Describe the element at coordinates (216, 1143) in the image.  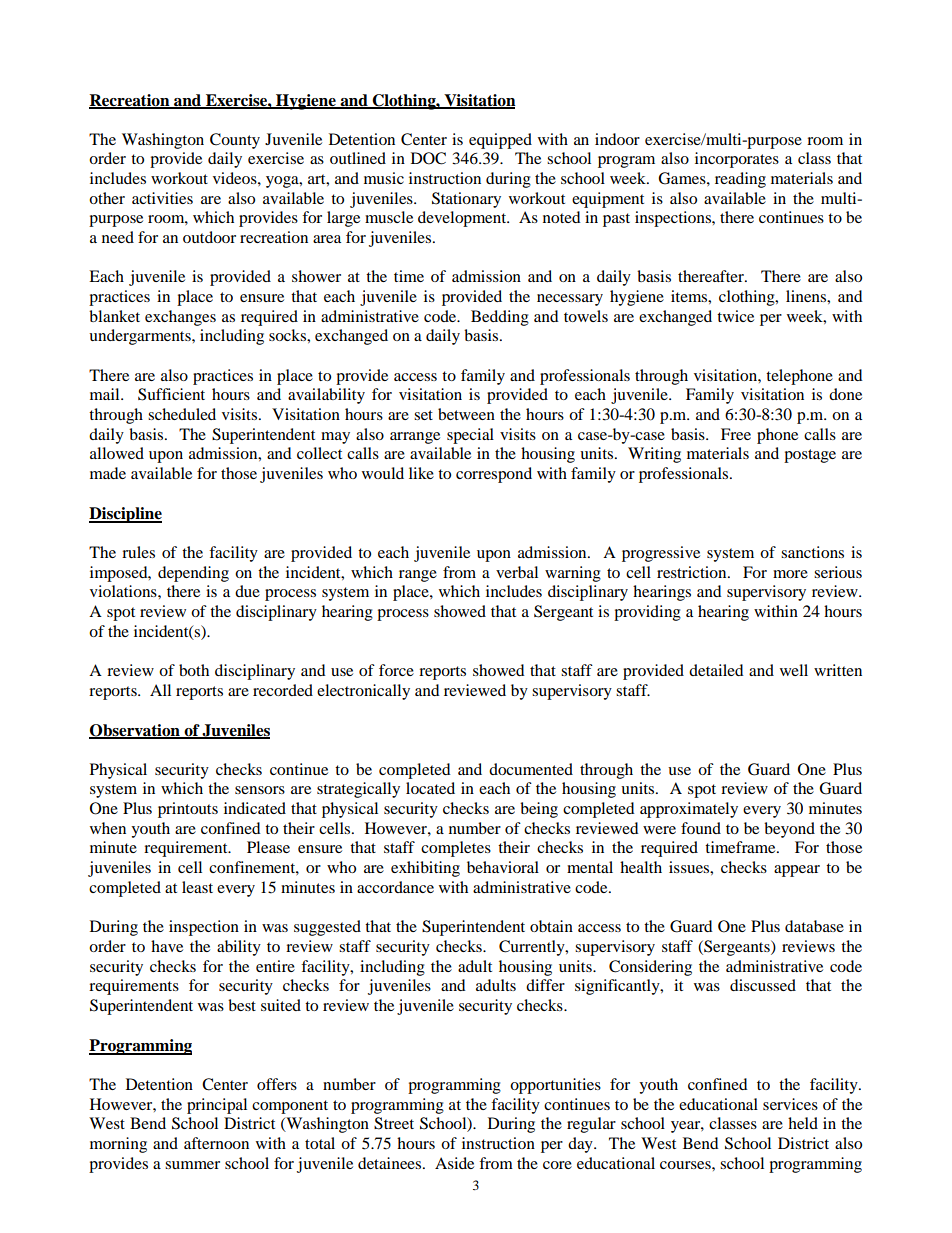
I see `afternoon` at that location.
